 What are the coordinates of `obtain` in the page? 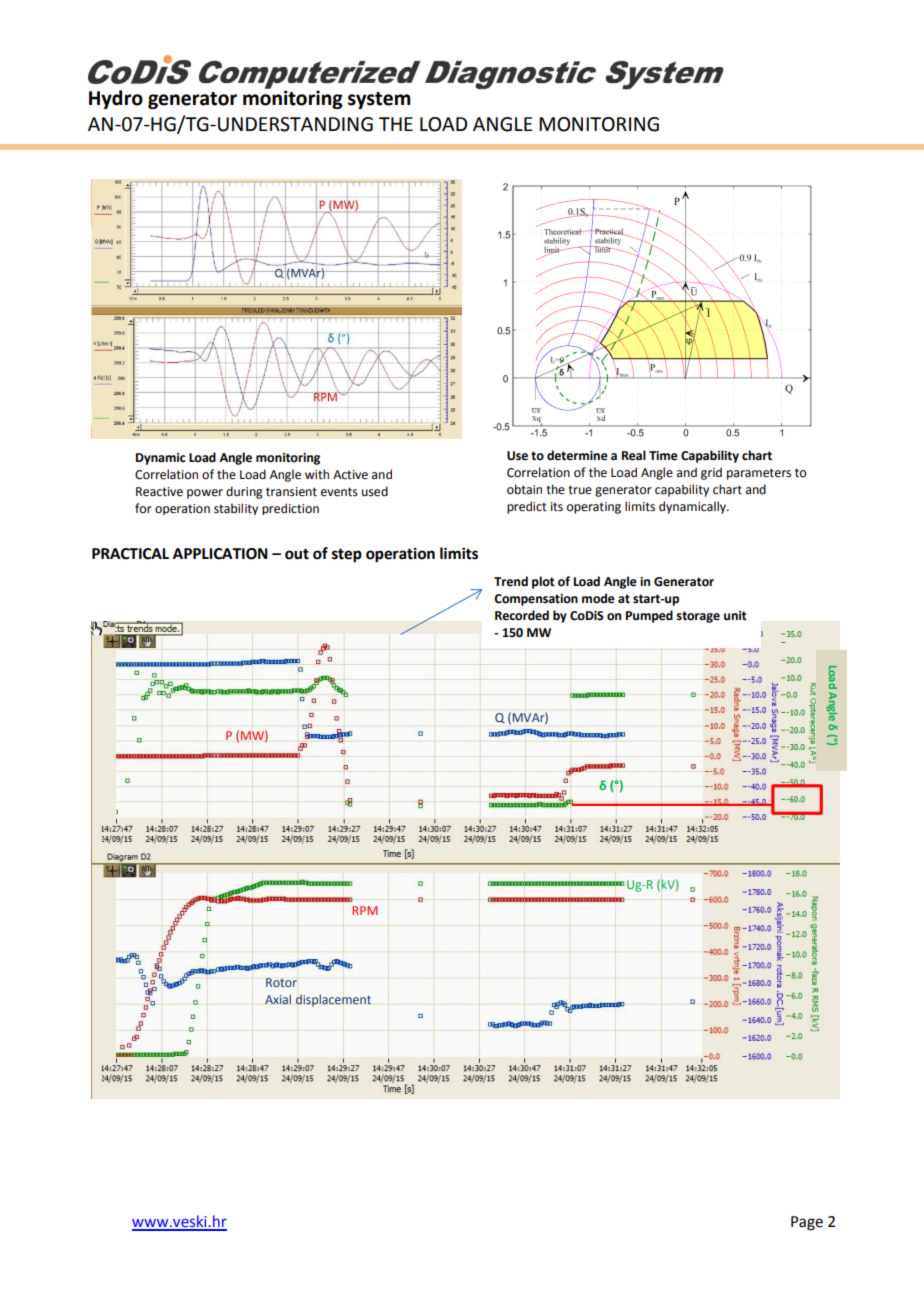 It's located at (524, 489).
